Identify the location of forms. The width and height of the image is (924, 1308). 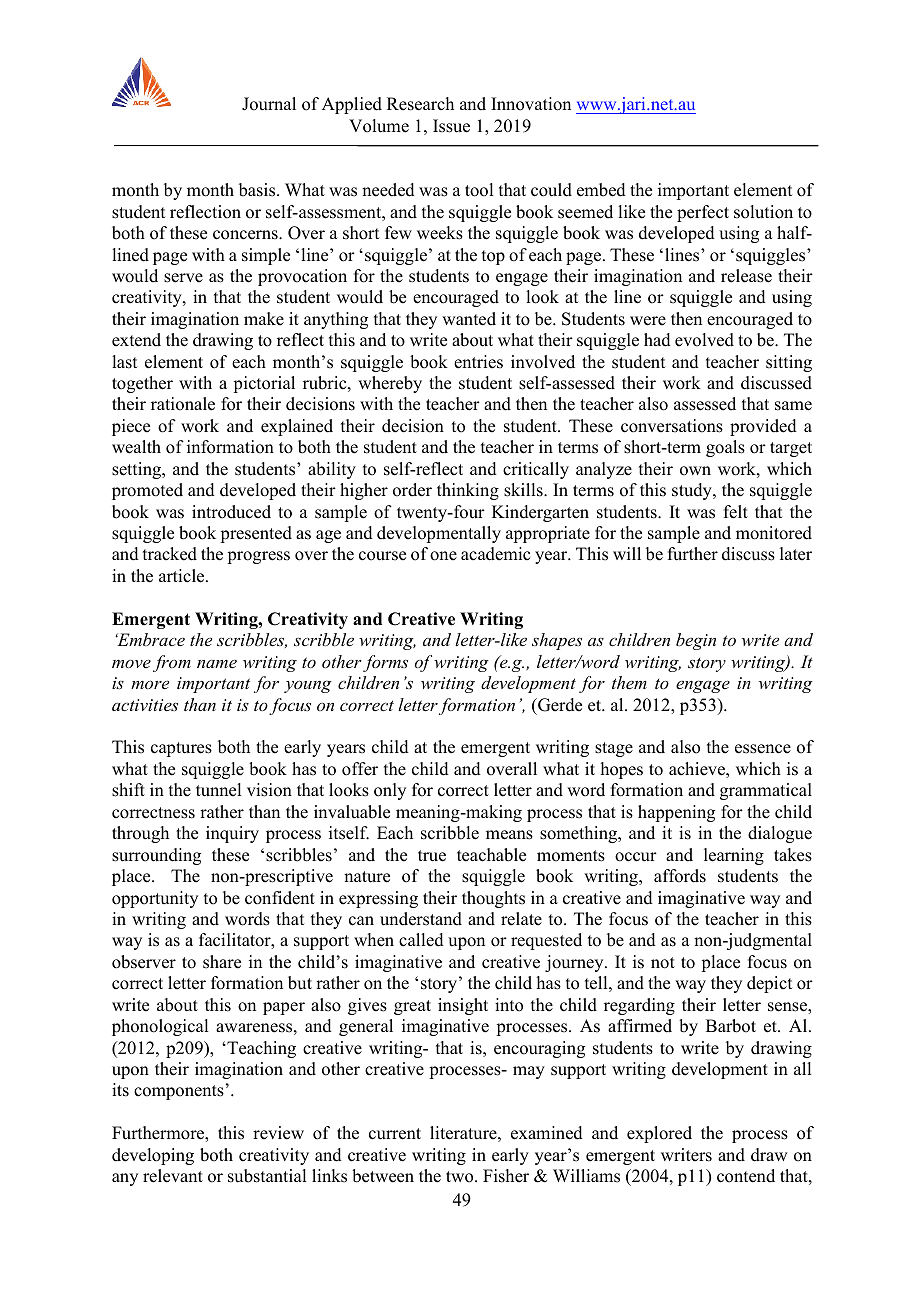
(385, 663).
